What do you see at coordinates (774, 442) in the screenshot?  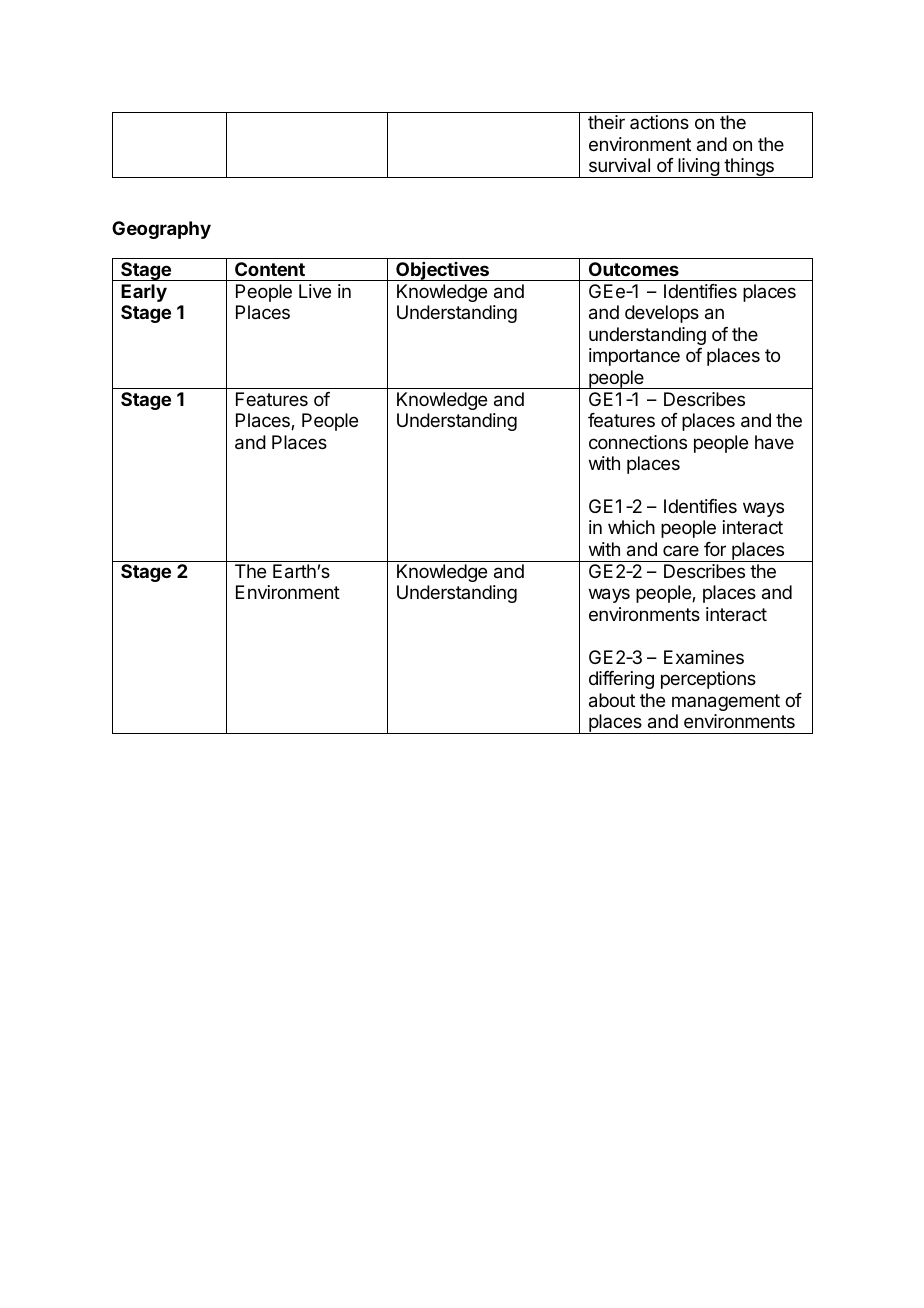 I see `have` at bounding box center [774, 442].
